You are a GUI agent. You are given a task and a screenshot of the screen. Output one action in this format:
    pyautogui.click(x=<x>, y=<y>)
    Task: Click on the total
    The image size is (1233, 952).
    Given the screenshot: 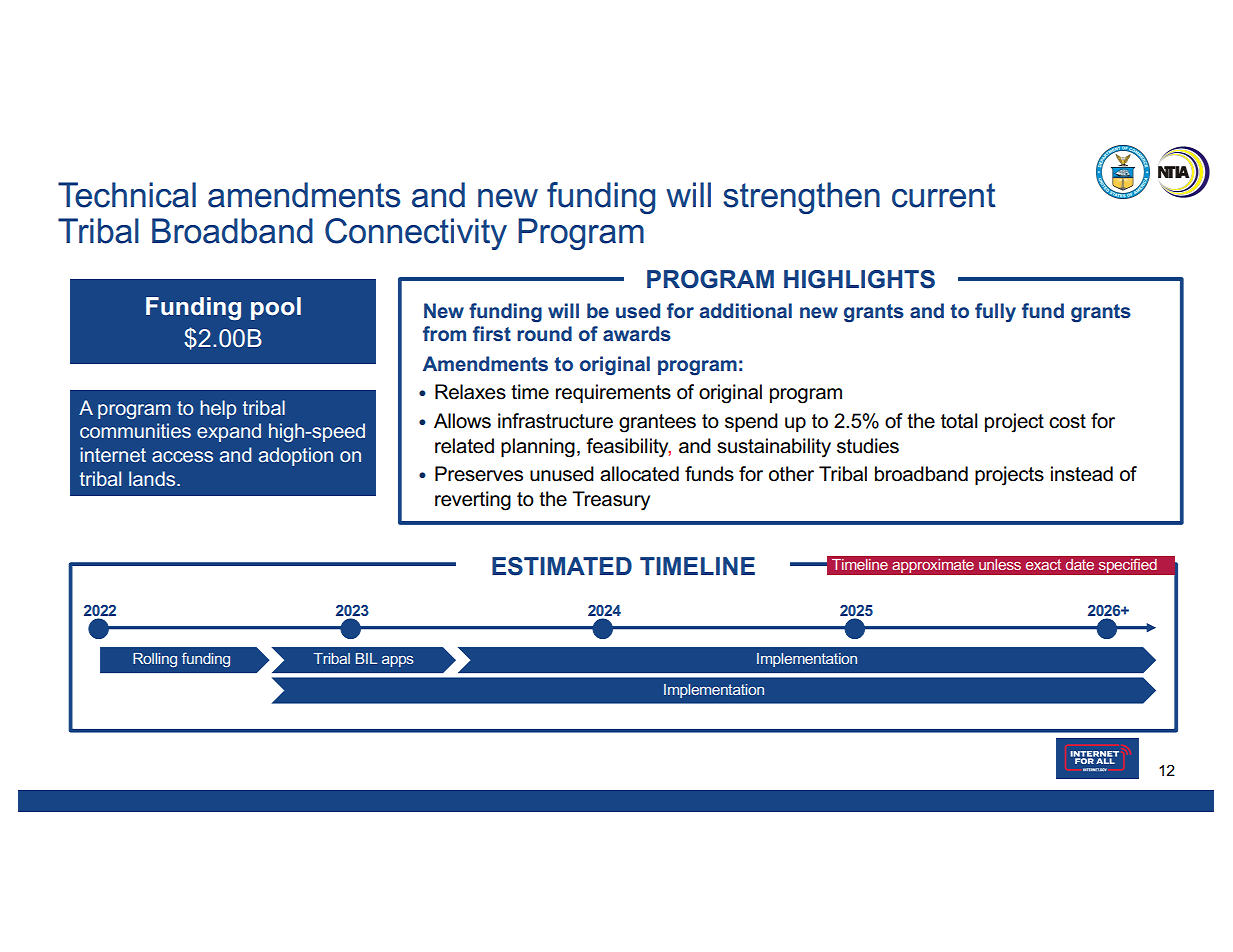 What is the action you would take?
    pyautogui.click(x=959, y=421)
